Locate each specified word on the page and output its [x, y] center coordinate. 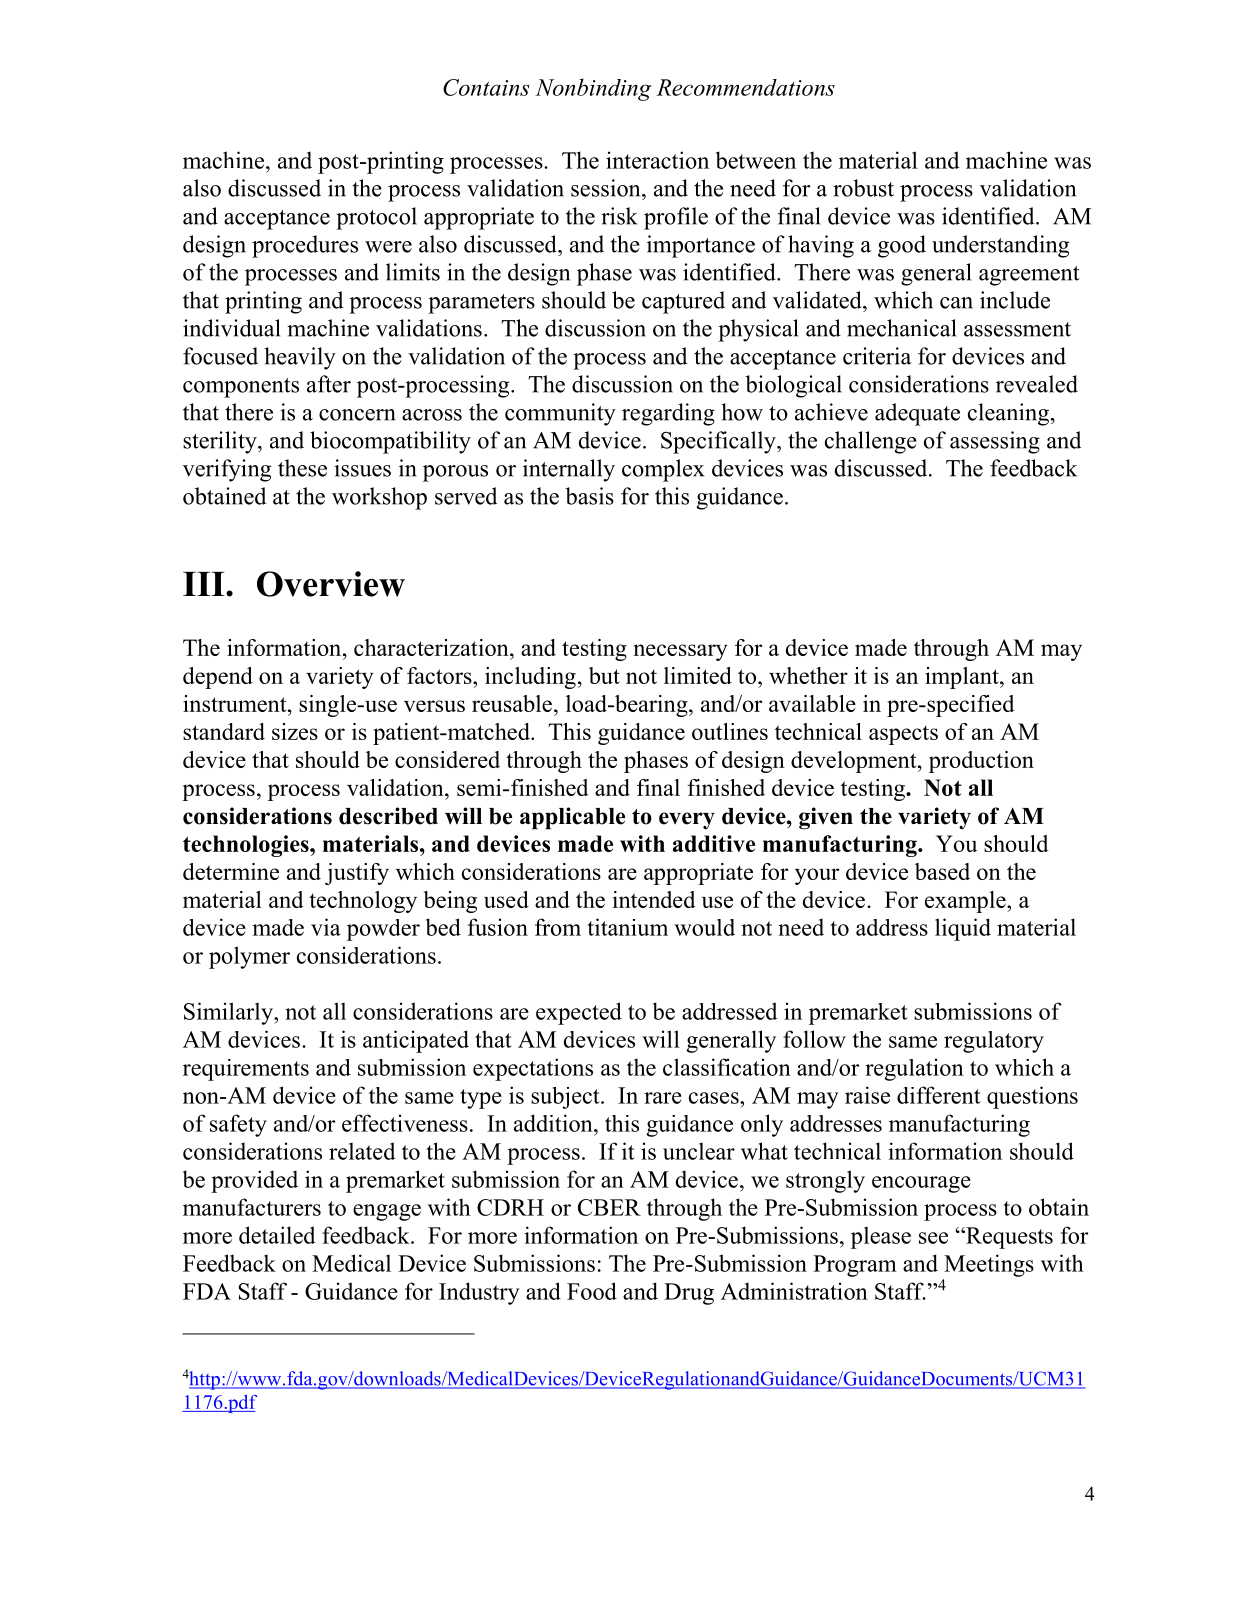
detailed [277, 1235]
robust [863, 188]
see [933, 1238]
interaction [657, 160]
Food [592, 1291]
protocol [376, 218]
